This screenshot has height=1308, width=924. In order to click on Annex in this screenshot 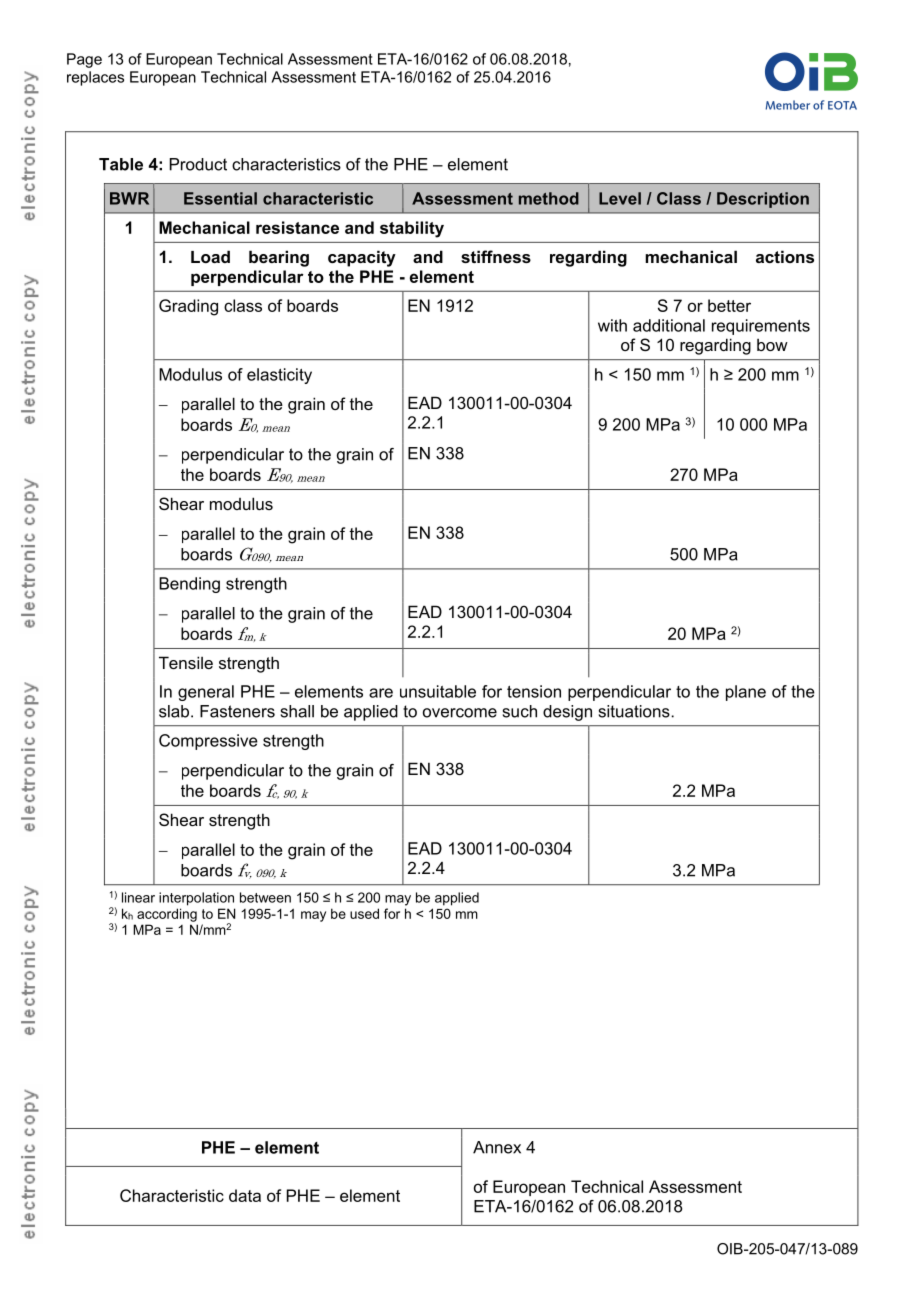, I will do `click(497, 1147)`.
